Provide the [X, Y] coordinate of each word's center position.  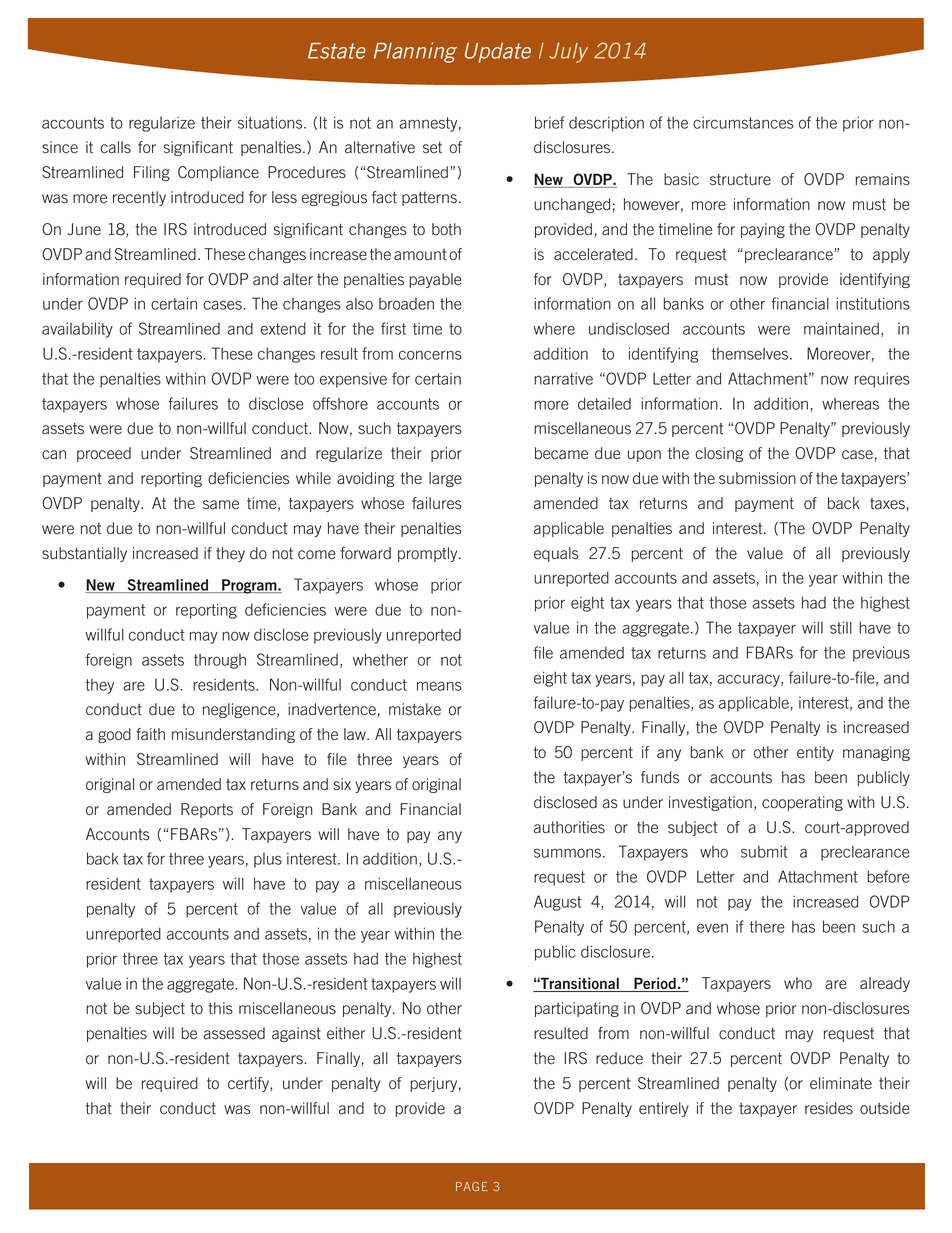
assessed [234, 1033]
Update [498, 53]
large [445, 479]
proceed [104, 454]
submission [757, 478]
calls [115, 147]
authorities [569, 827]
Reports [207, 810]
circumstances [743, 122]
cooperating [802, 803]
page [471, 1186]
